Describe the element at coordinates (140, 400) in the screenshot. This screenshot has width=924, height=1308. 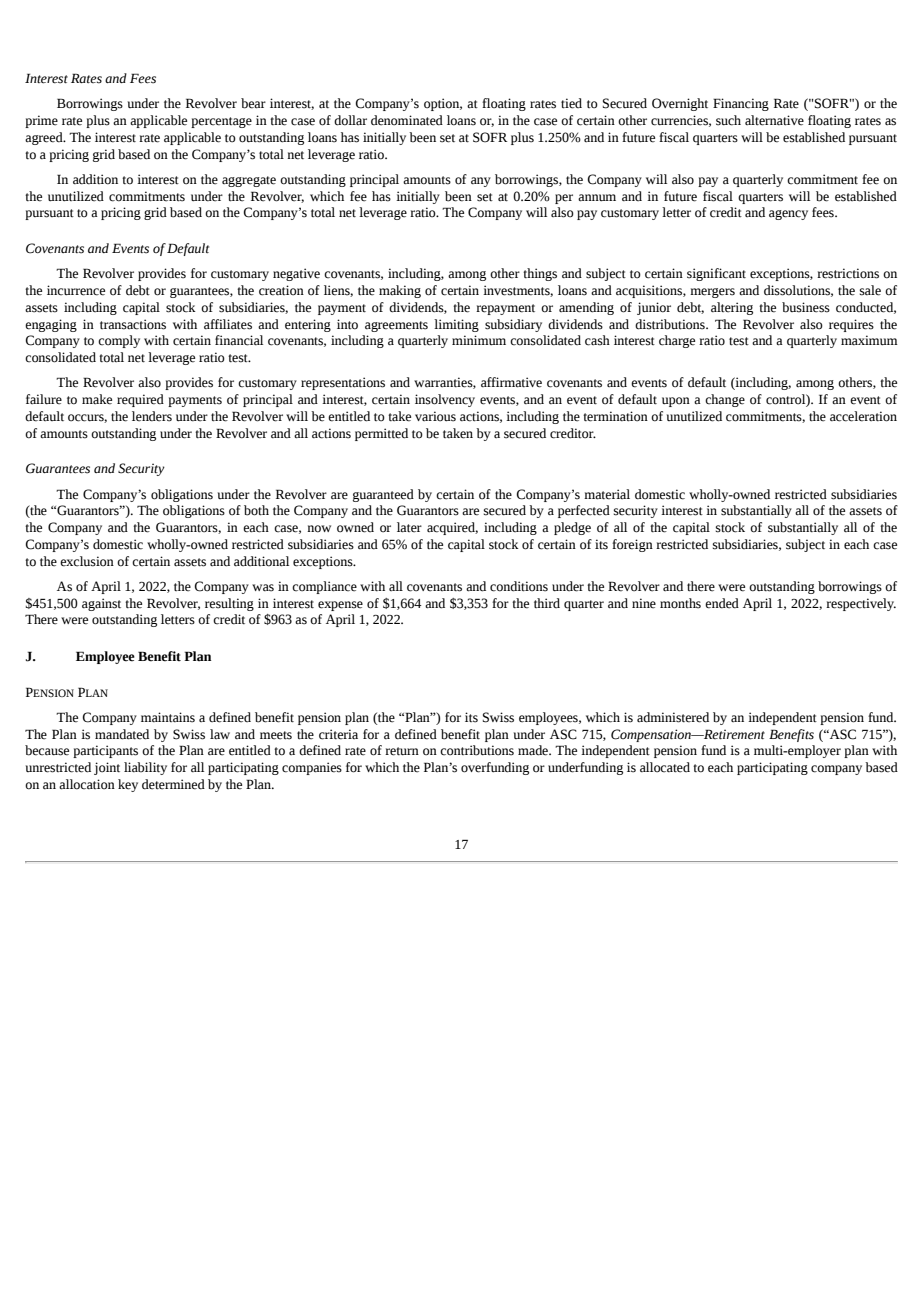
I see `required` at that location.
